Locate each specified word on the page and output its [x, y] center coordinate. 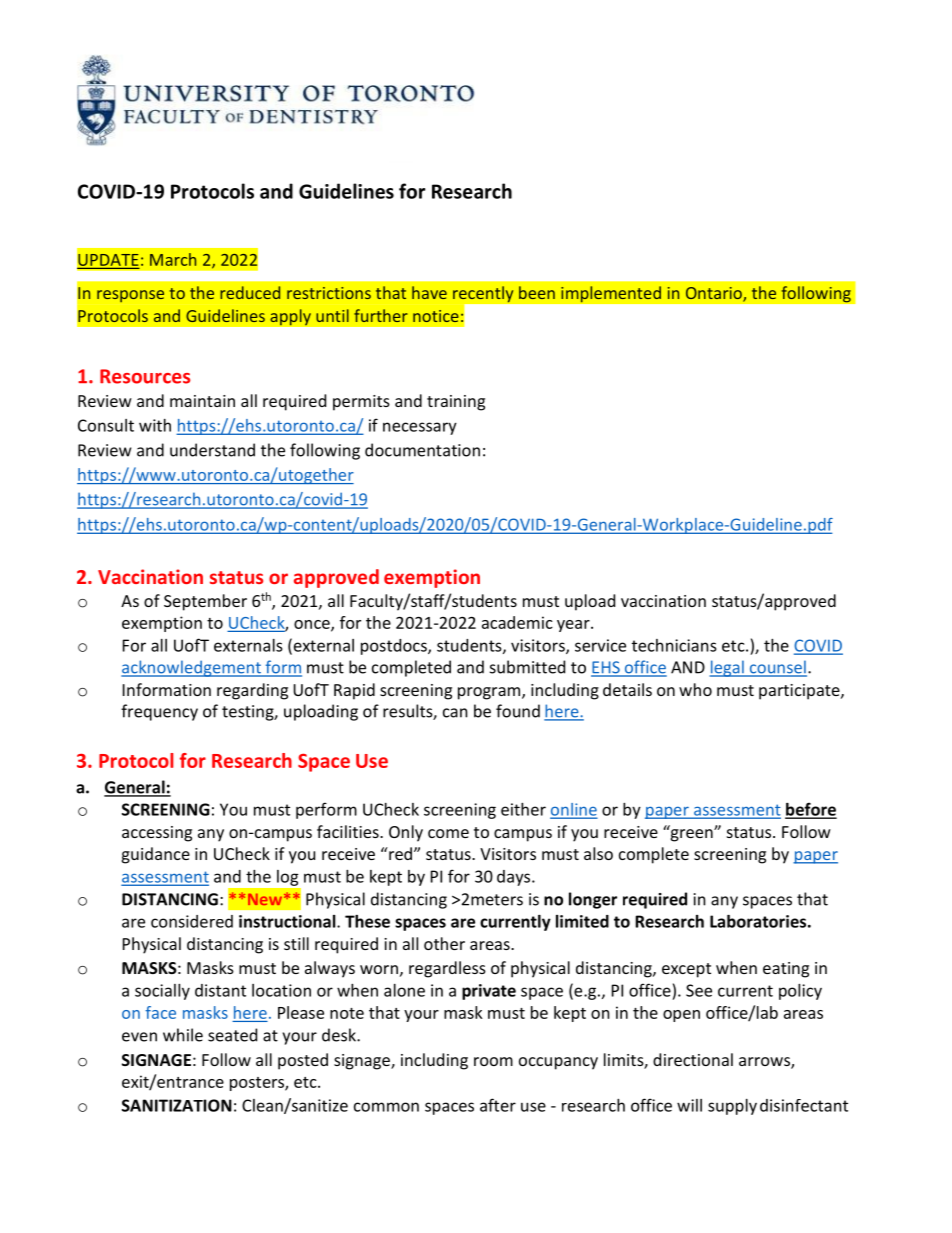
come [448, 833]
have [429, 292]
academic [517, 622]
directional [693, 1059]
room [493, 1061]
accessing [157, 834]
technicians [674, 645]
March [173, 259]
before [811, 810]
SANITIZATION [177, 1105]
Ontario [715, 294]
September [205, 602]
